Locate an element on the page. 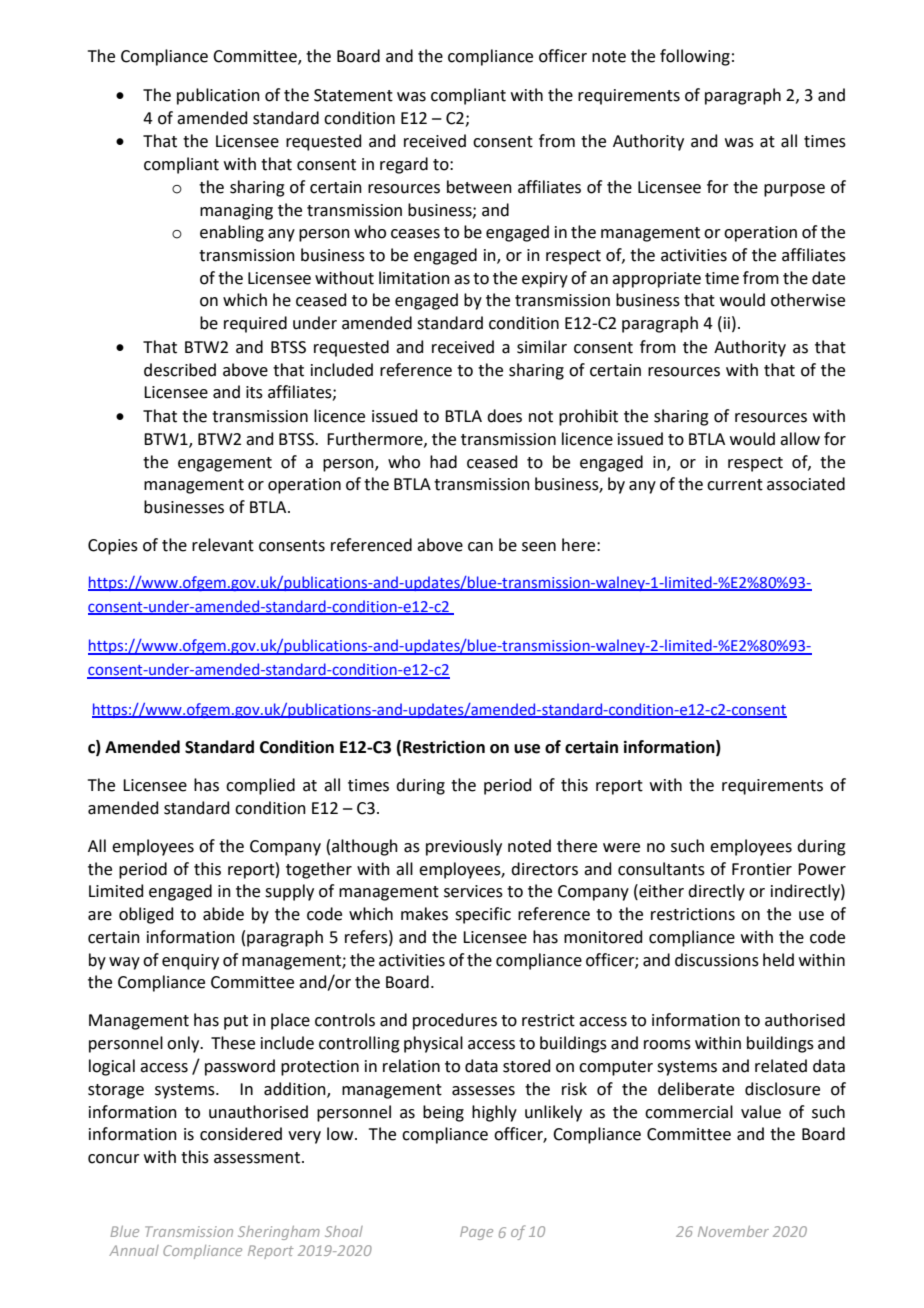  engagement is located at coordinates (225, 464).
